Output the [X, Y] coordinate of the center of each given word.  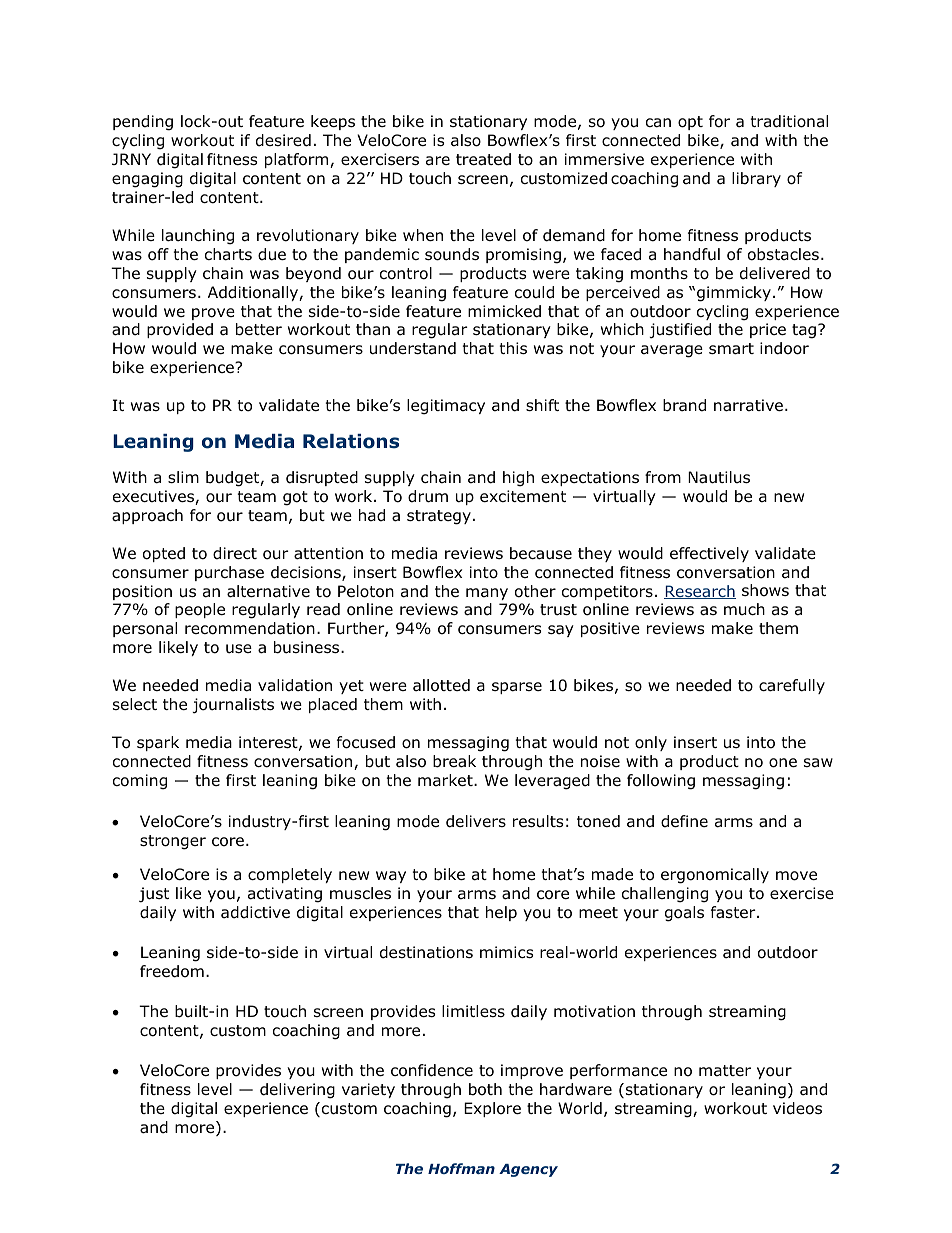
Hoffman [461, 1168]
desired [283, 140]
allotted [441, 685]
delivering [297, 1091]
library [756, 179]
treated [483, 159]
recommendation [250, 628]
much [744, 609]
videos [797, 1108]
